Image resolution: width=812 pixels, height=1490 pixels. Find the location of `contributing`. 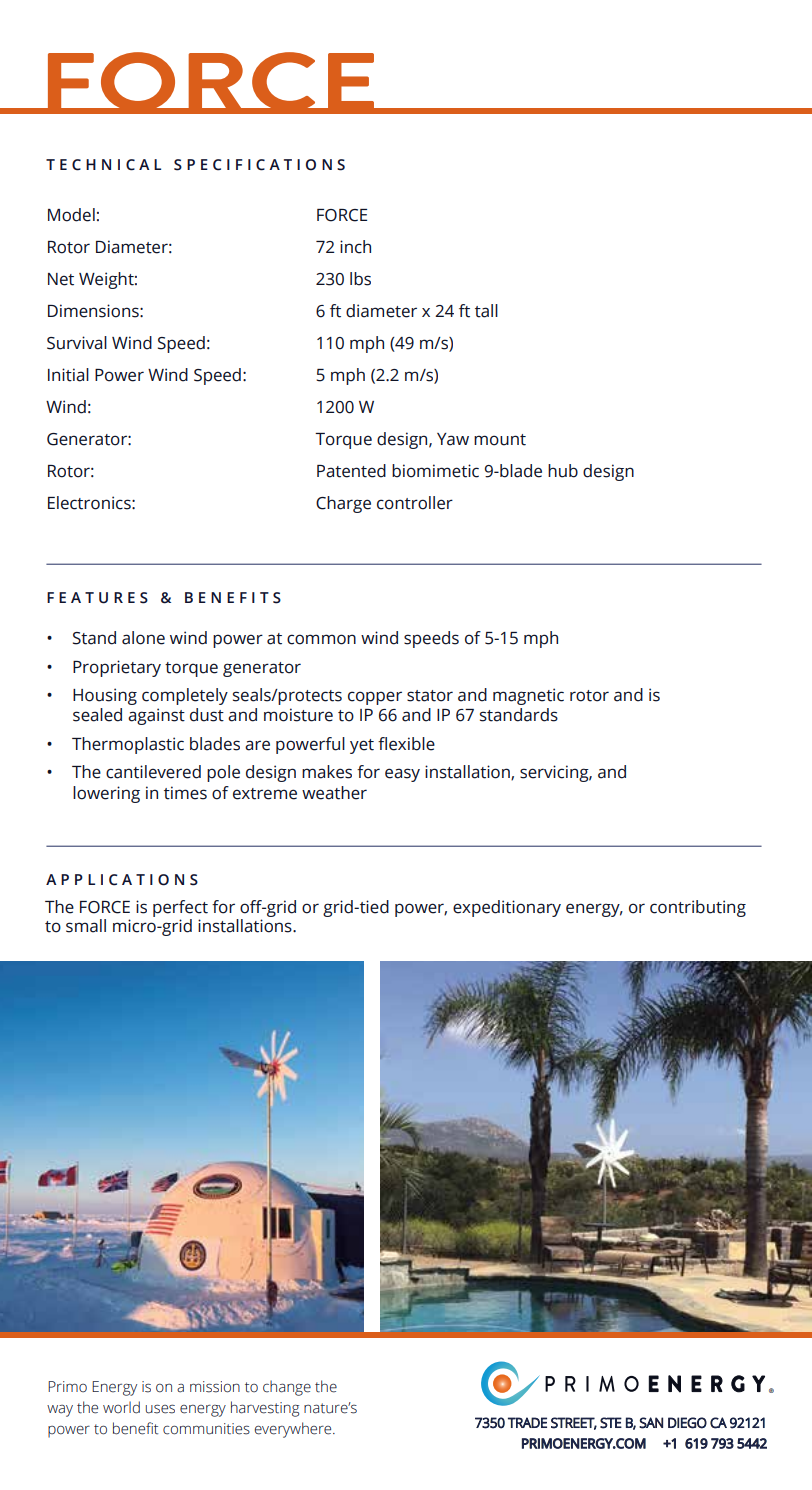

contributing is located at coordinates (698, 908).
